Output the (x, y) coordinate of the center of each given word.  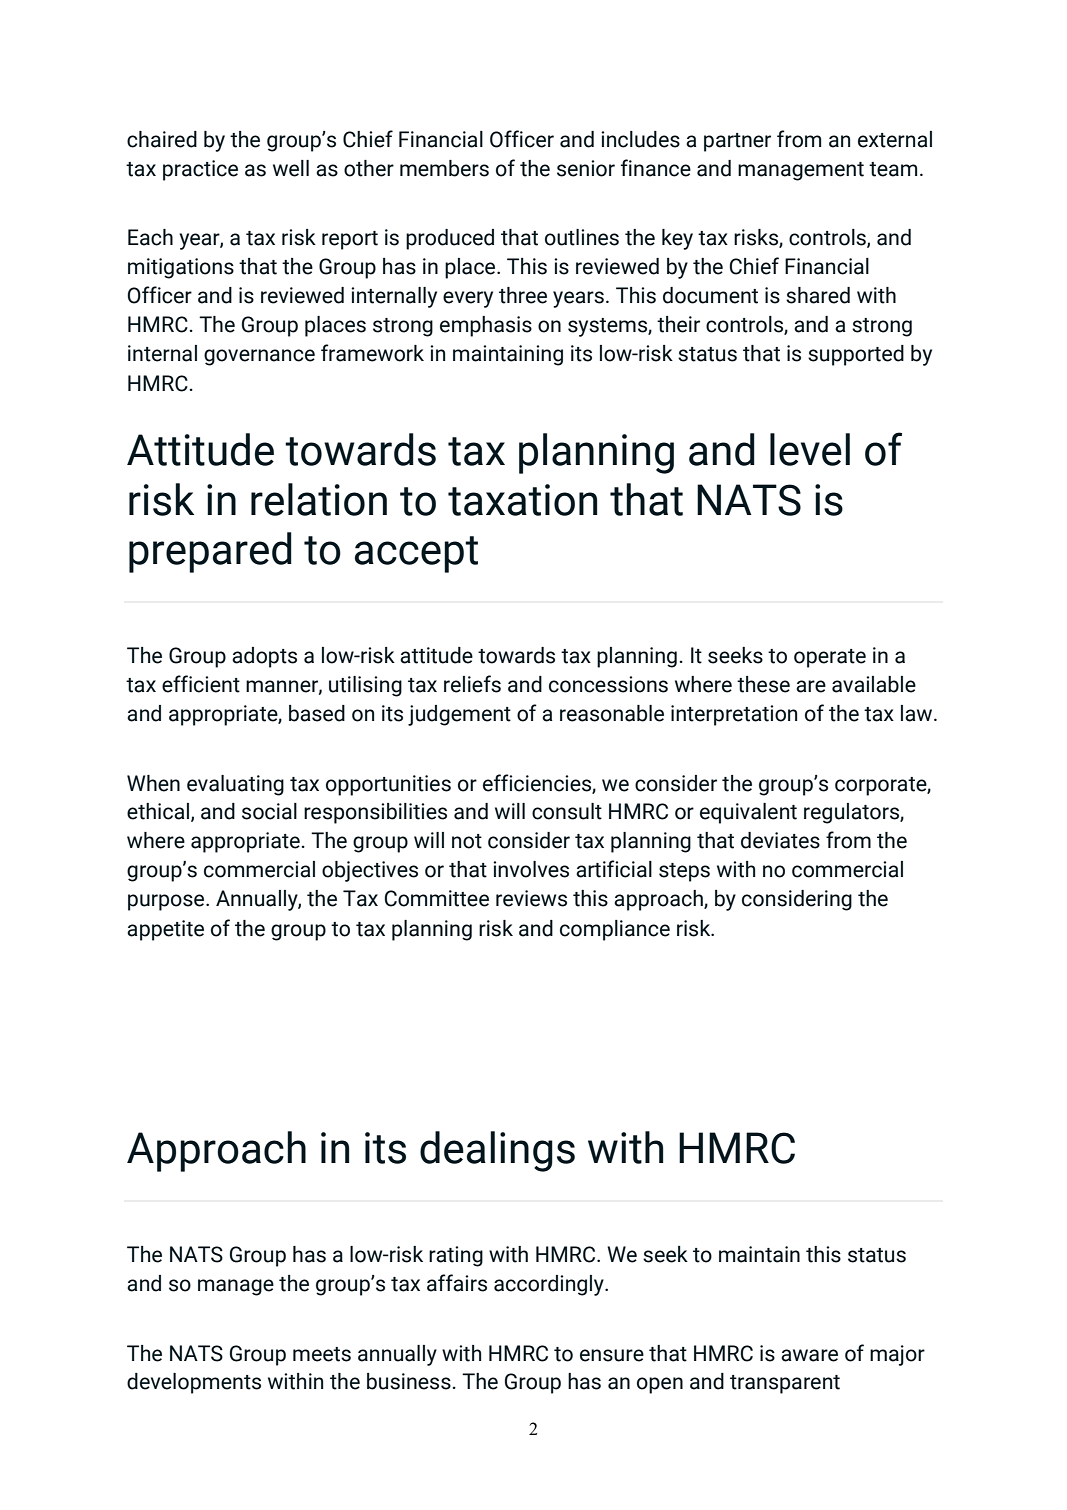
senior (586, 168)
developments (194, 1383)
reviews (531, 898)
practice (200, 170)
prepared (210, 552)
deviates (780, 840)
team (893, 169)
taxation (522, 500)
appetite (165, 930)
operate (830, 658)
